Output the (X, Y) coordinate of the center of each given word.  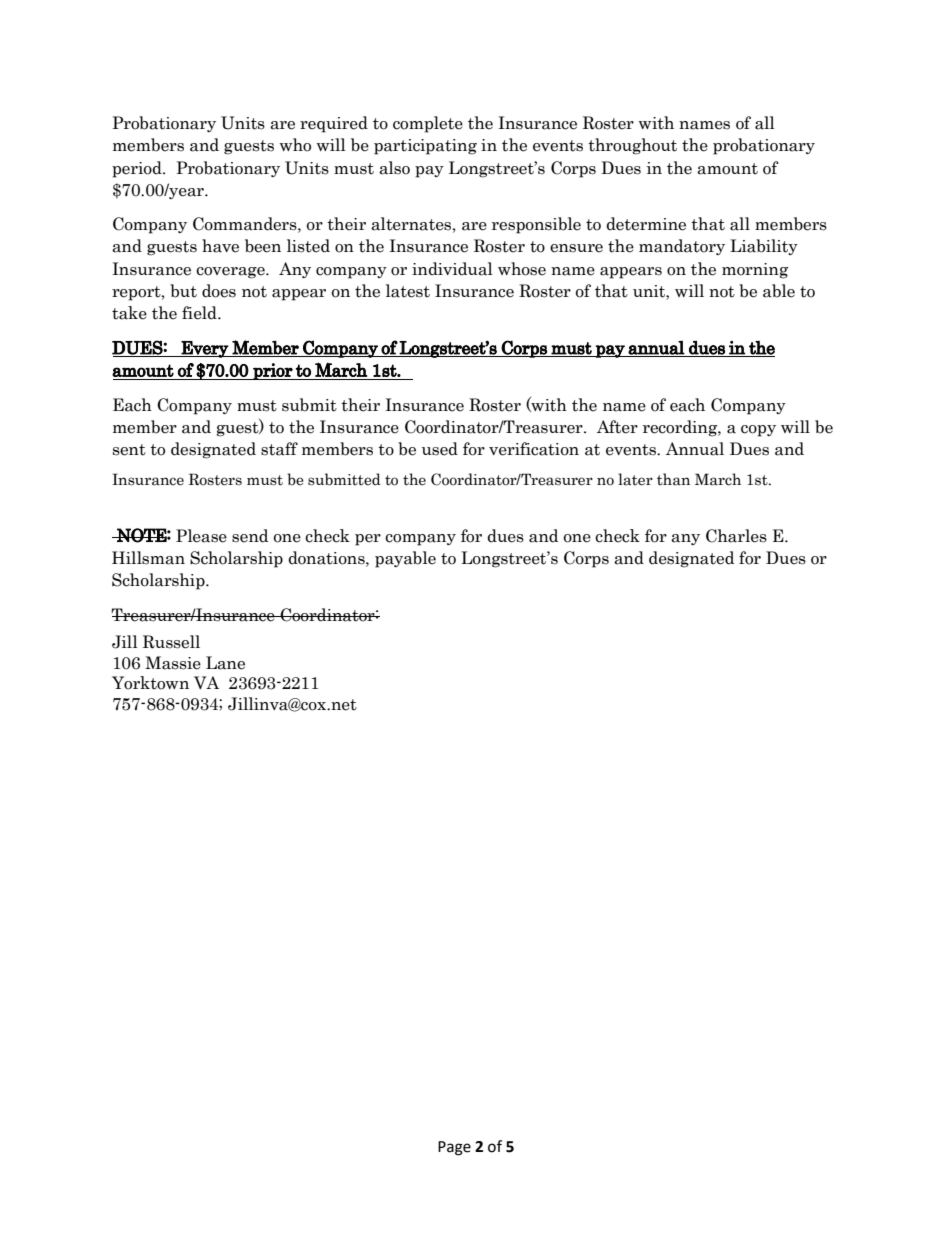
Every (205, 349)
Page (454, 1148)
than (673, 479)
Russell (171, 642)
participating (425, 147)
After (617, 427)
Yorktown (150, 683)
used (440, 449)
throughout (632, 146)
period (138, 169)
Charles (736, 536)
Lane (225, 663)
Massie (173, 663)
